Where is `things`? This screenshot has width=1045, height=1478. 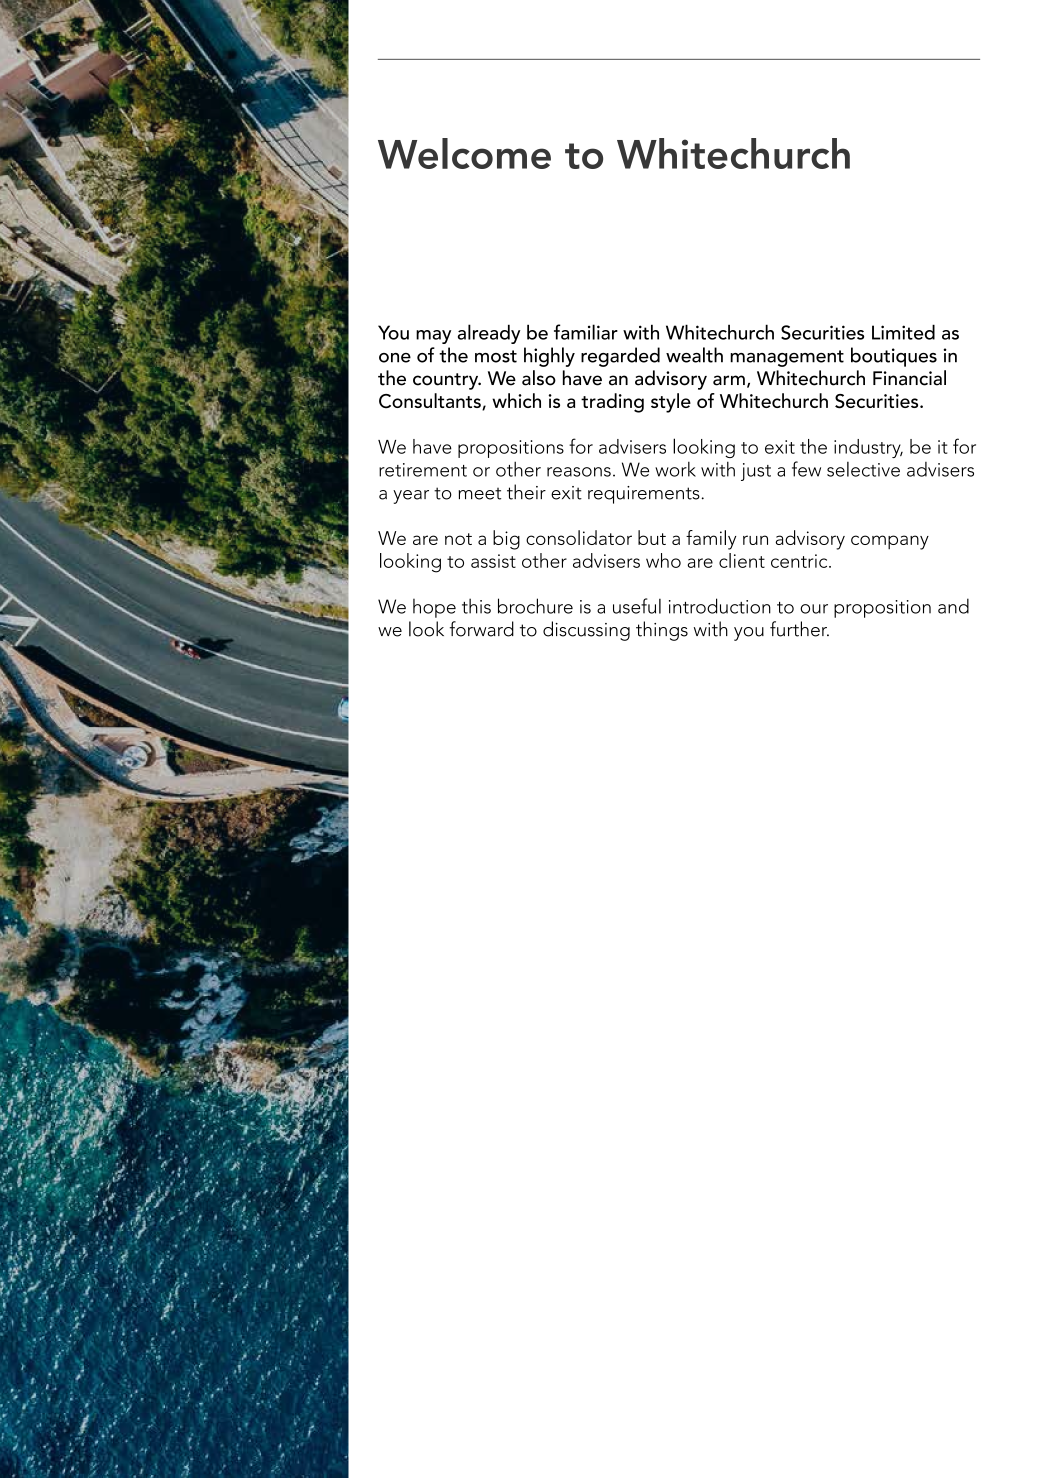
things is located at coordinates (662, 631).
